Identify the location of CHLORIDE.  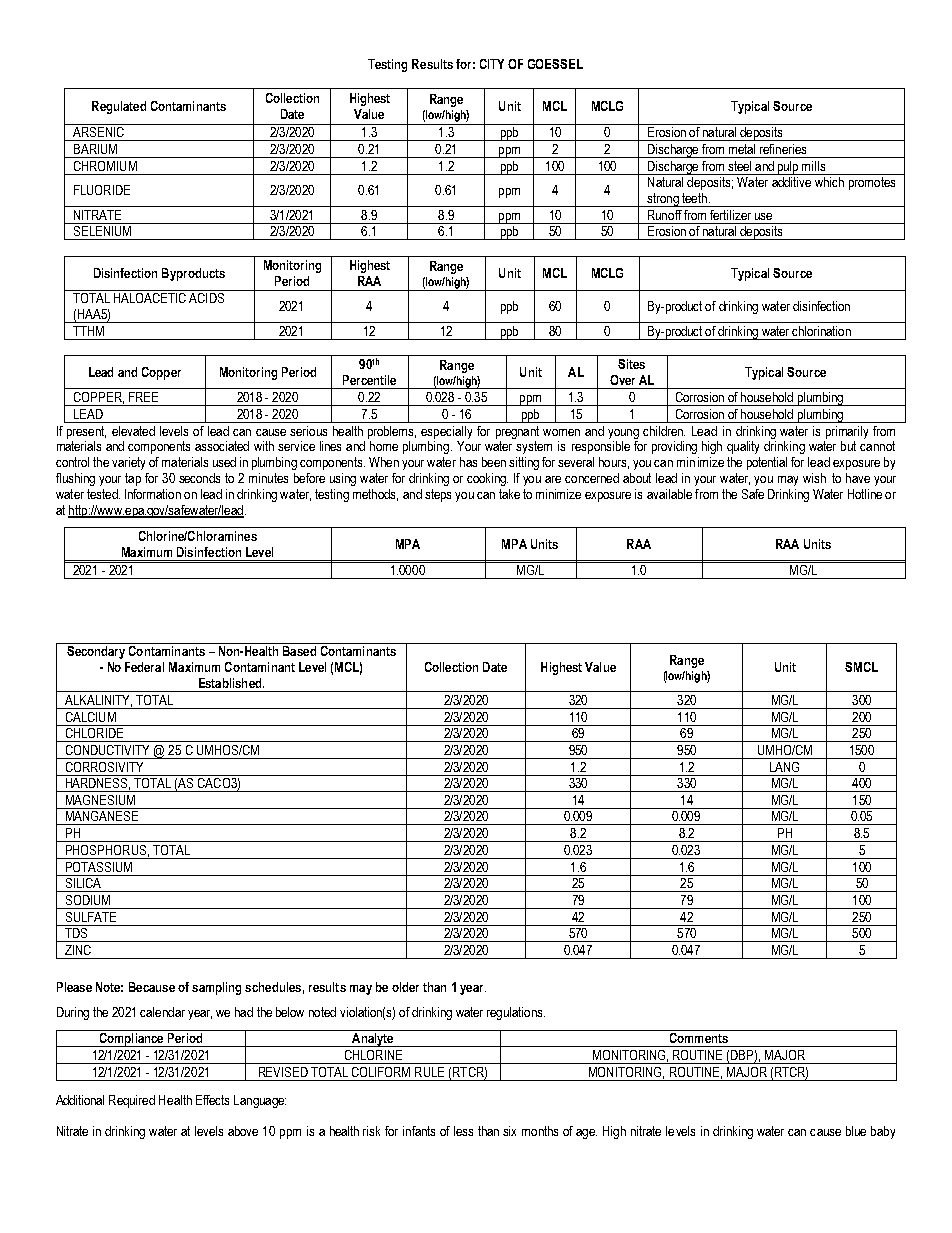
(94, 731).
